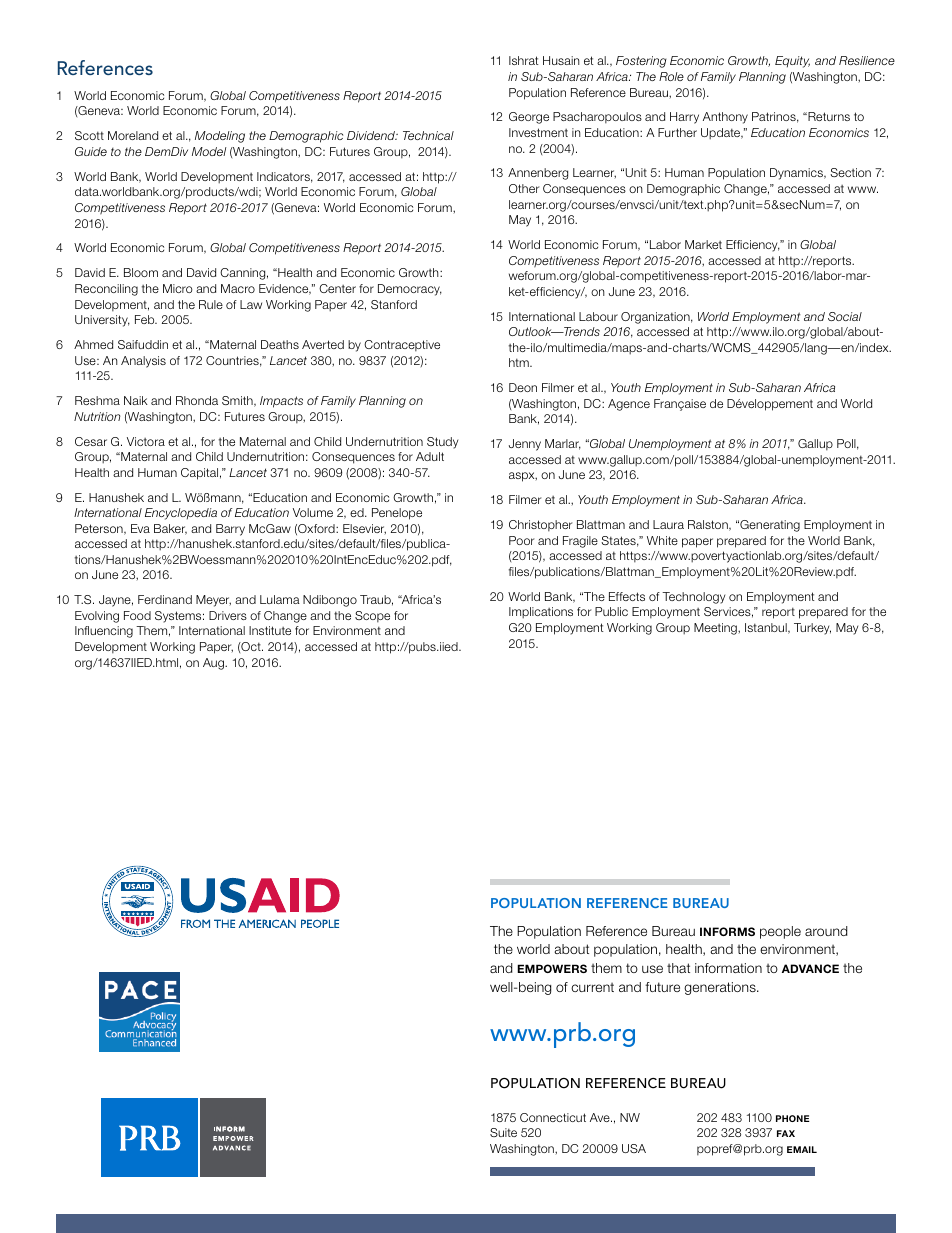 The image size is (952, 1233). Describe the element at coordinates (553, 1117) in the image. I see `Connecticut` at that location.
